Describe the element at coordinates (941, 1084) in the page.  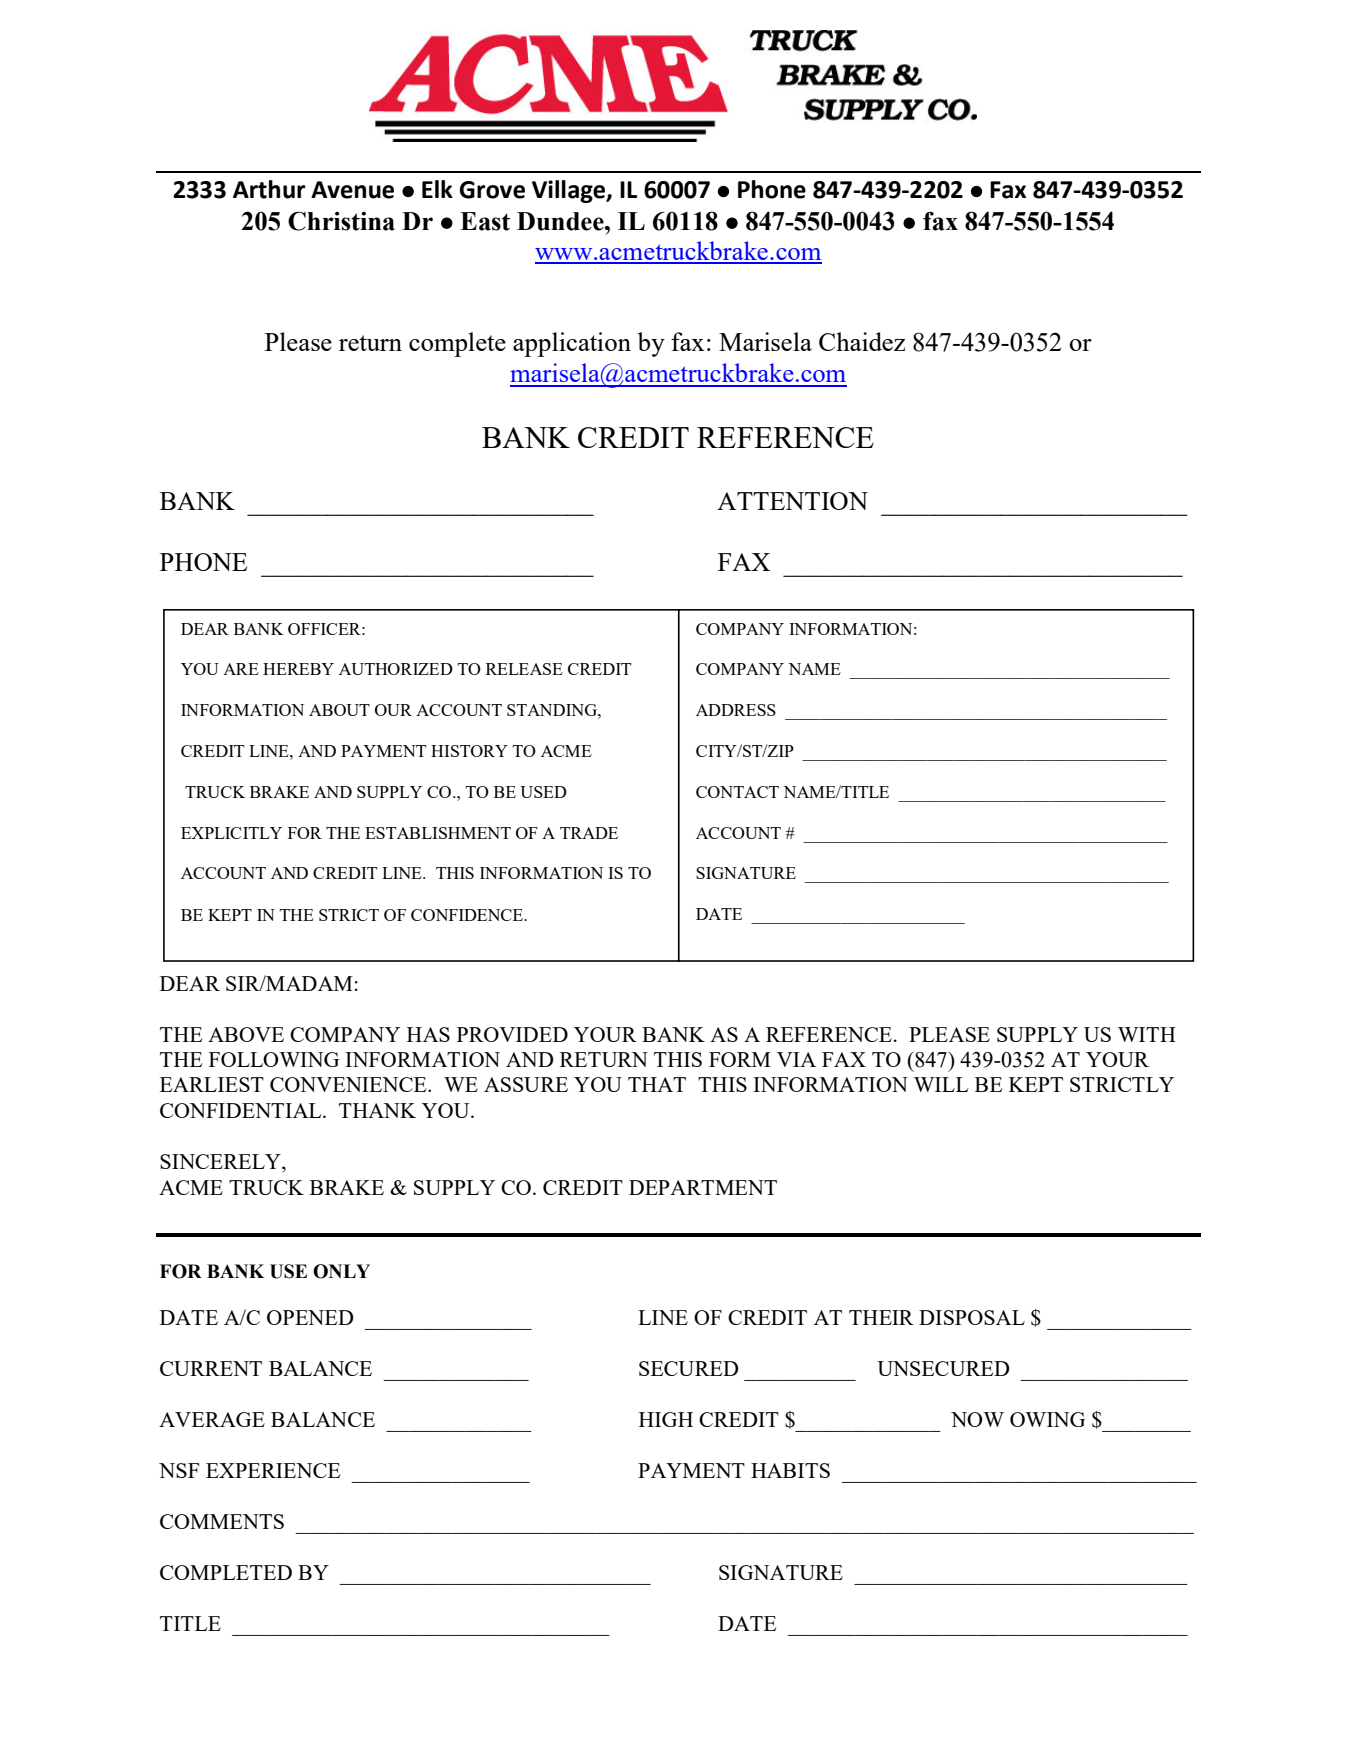
I see `WILL` at that location.
